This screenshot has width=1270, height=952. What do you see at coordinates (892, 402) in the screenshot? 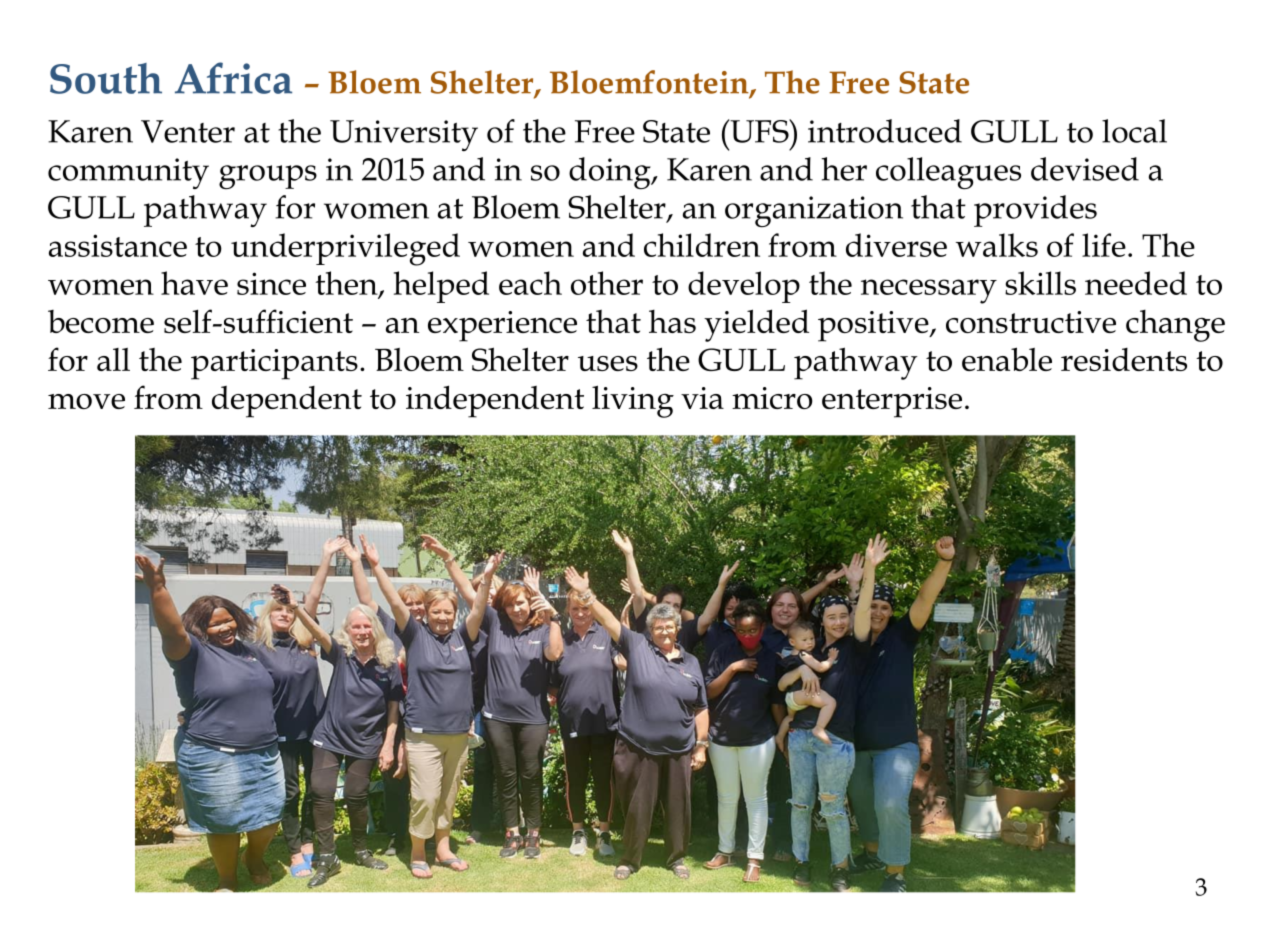
I see `enterprise` at bounding box center [892, 402].
